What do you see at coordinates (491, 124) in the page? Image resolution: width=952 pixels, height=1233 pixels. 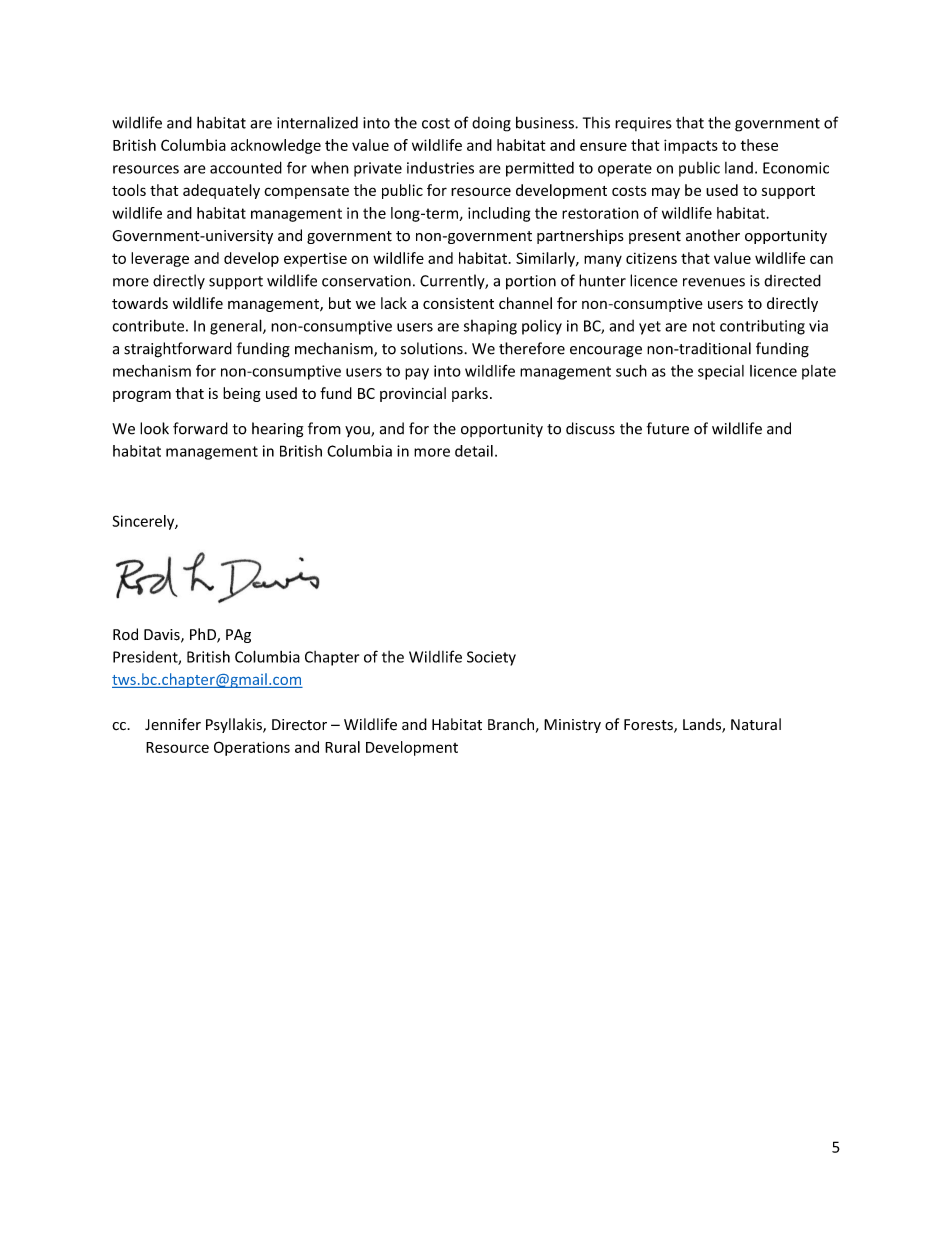 I see `doing` at bounding box center [491, 124].
